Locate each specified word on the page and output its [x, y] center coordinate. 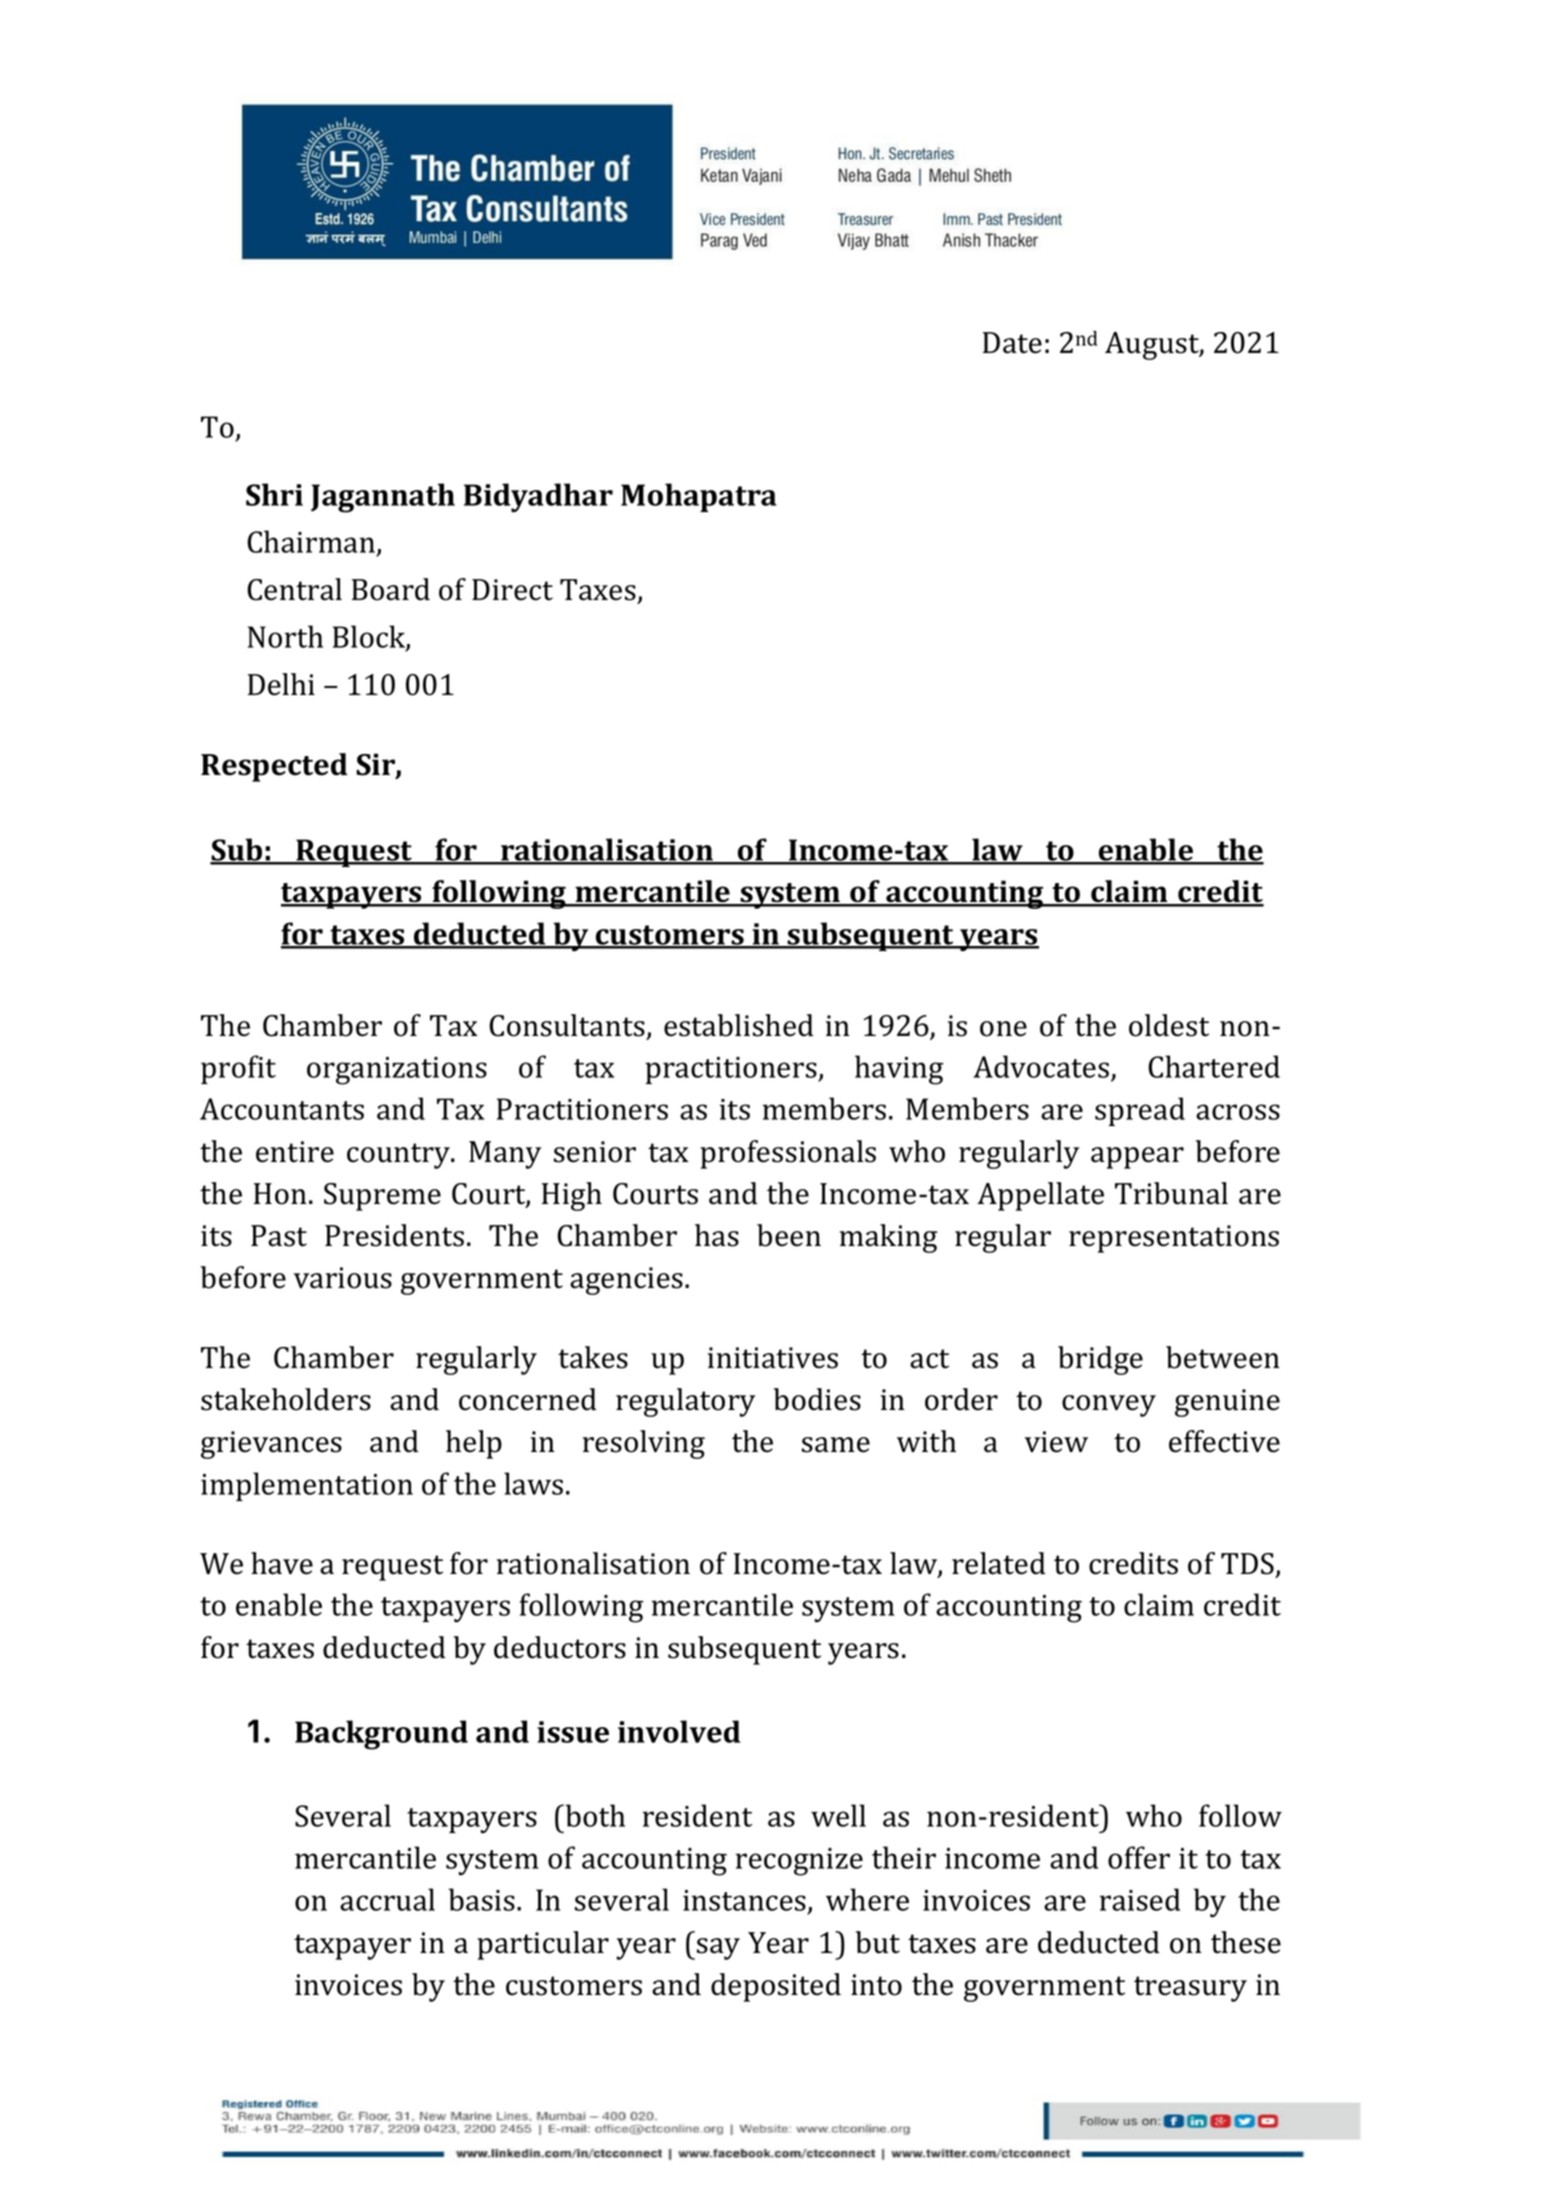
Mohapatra [699, 497]
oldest [1169, 1025]
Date [1012, 343]
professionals [788, 1154]
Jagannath [383, 498]
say [718, 1949]
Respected [274, 767]
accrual [387, 1899]
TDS [1247, 1564]
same [836, 1445]
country [399, 1156]
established [739, 1025]
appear [1137, 1158]
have [282, 1563]
